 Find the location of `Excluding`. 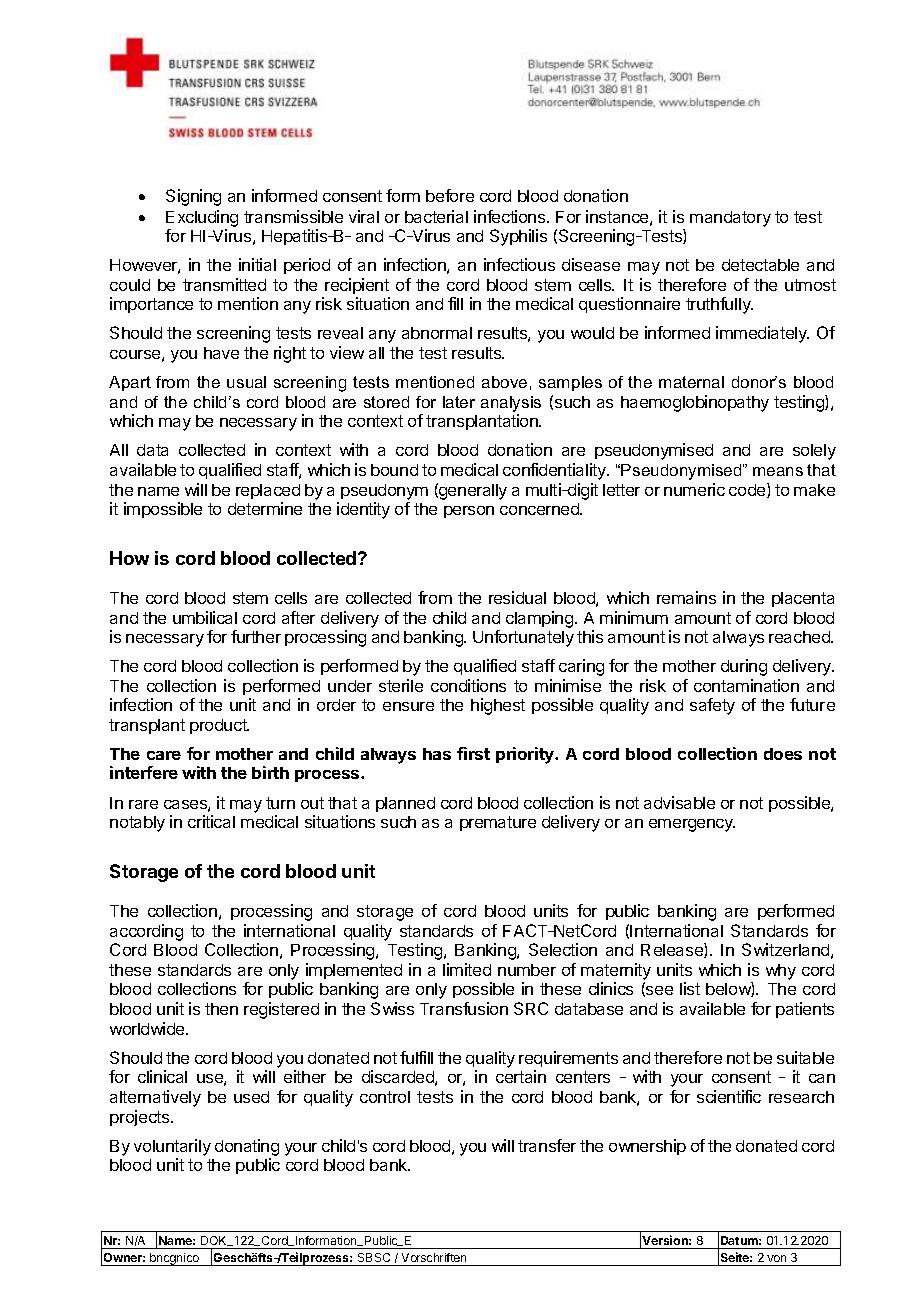

Excluding is located at coordinates (202, 218).
